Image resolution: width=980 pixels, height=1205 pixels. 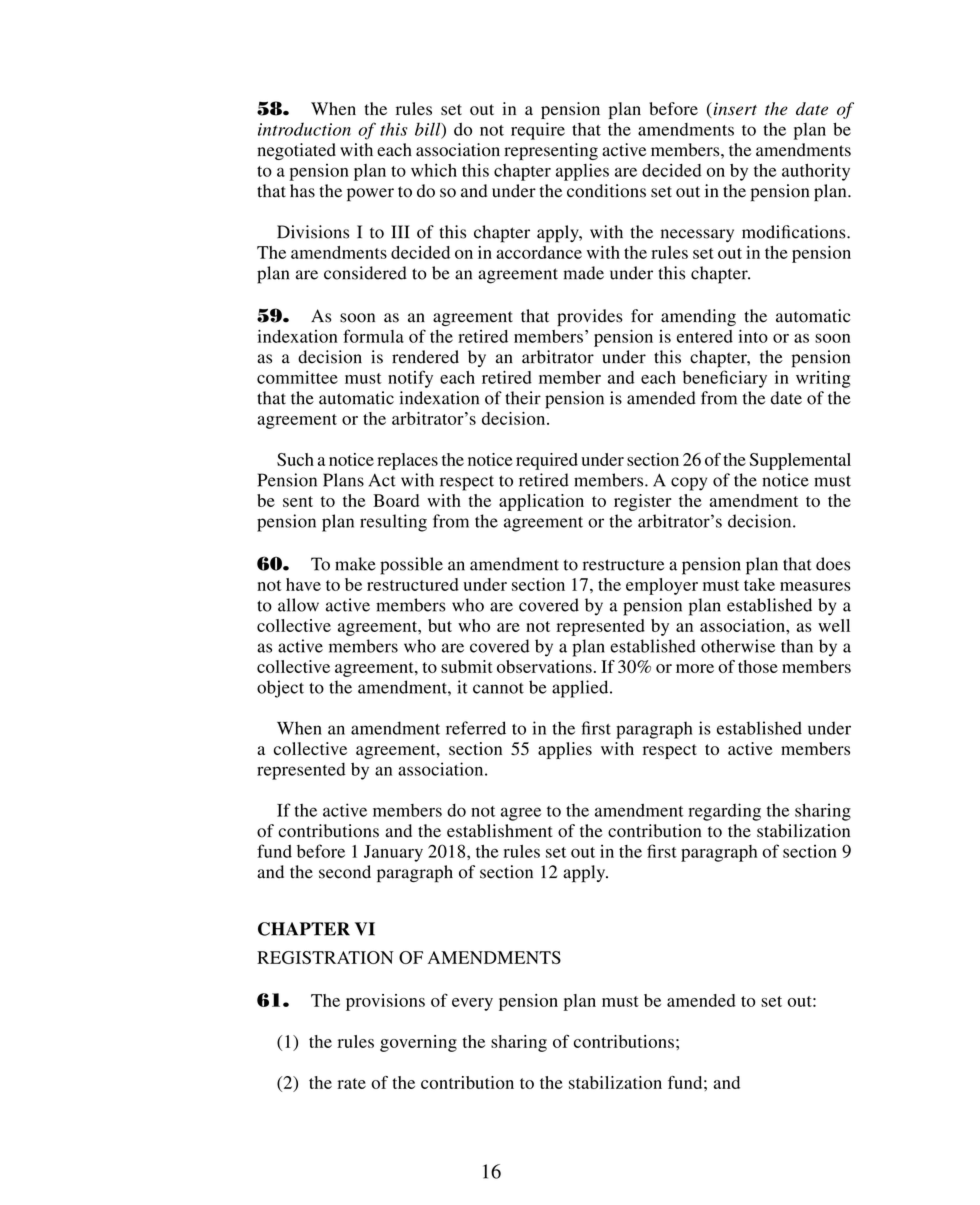 I want to click on observations, so click(x=544, y=666).
